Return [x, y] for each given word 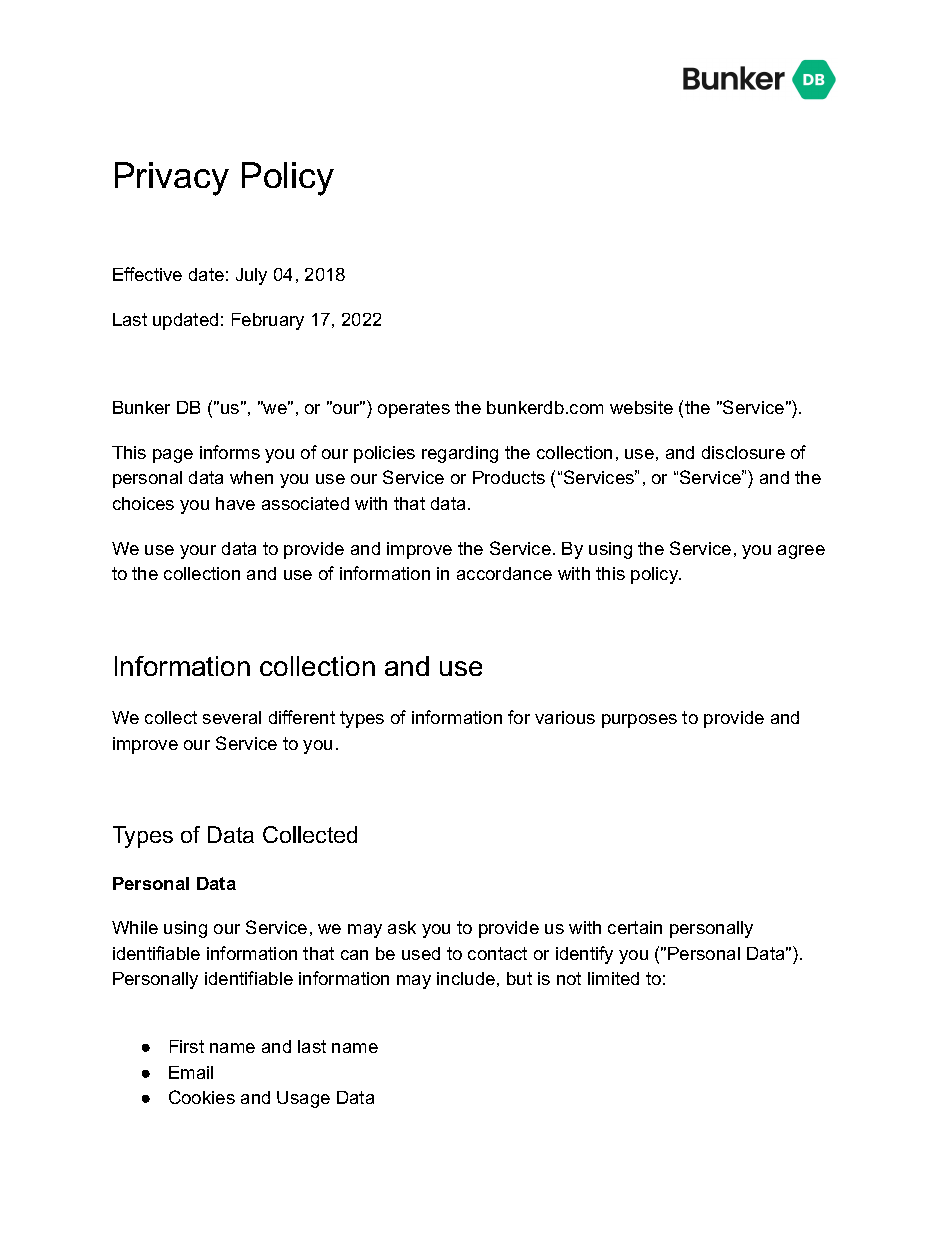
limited [613, 978]
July [251, 276]
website [641, 407]
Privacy [172, 179]
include [466, 978]
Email [191, 1072]
